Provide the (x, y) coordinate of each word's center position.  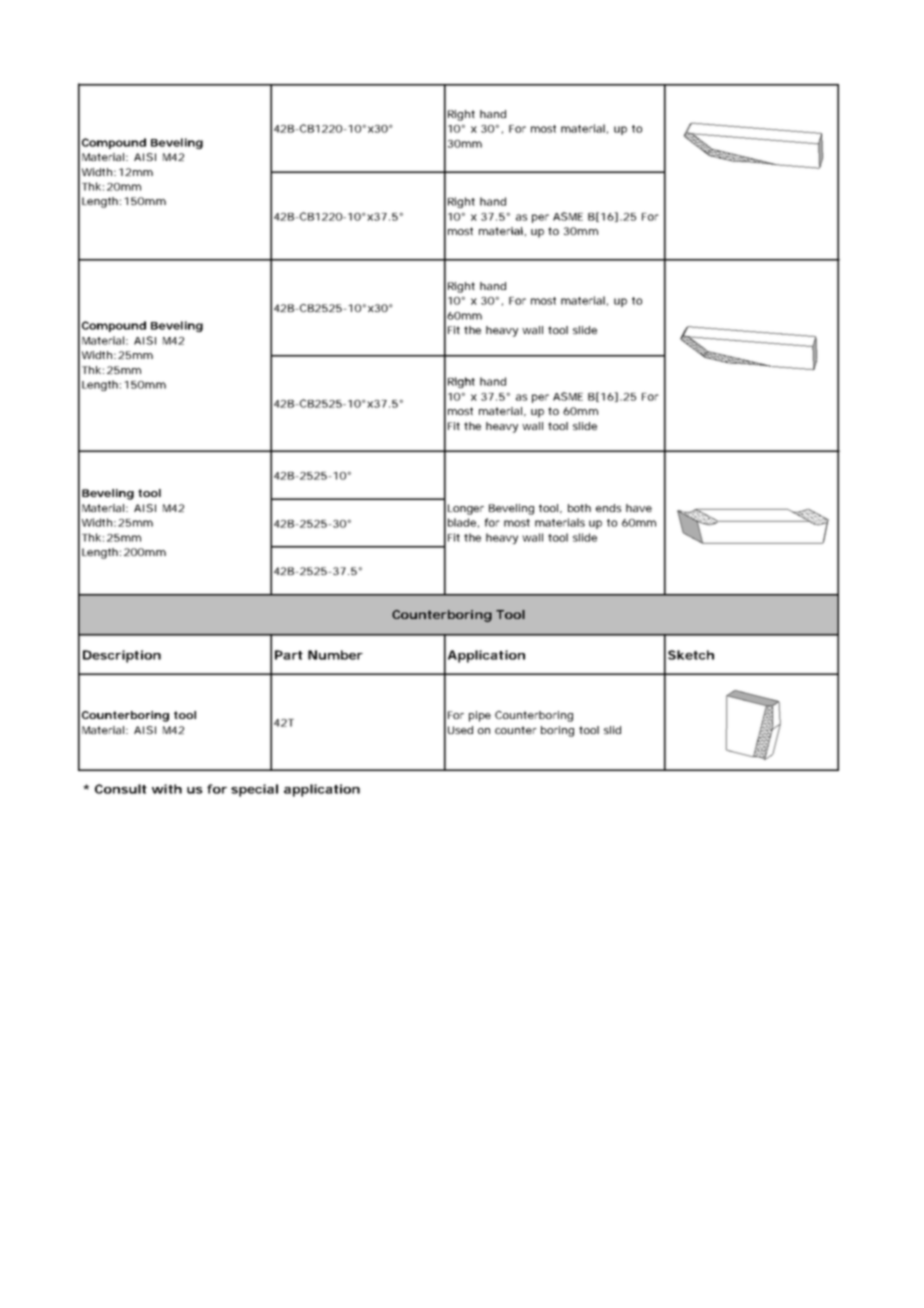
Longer (466, 509)
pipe (480, 716)
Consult (121, 789)
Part (289, 655)
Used (460, 730)
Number (335, 655)
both (579, 508)
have (639, 508)
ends (608, 508)
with (167, 789)
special (254, 790)
